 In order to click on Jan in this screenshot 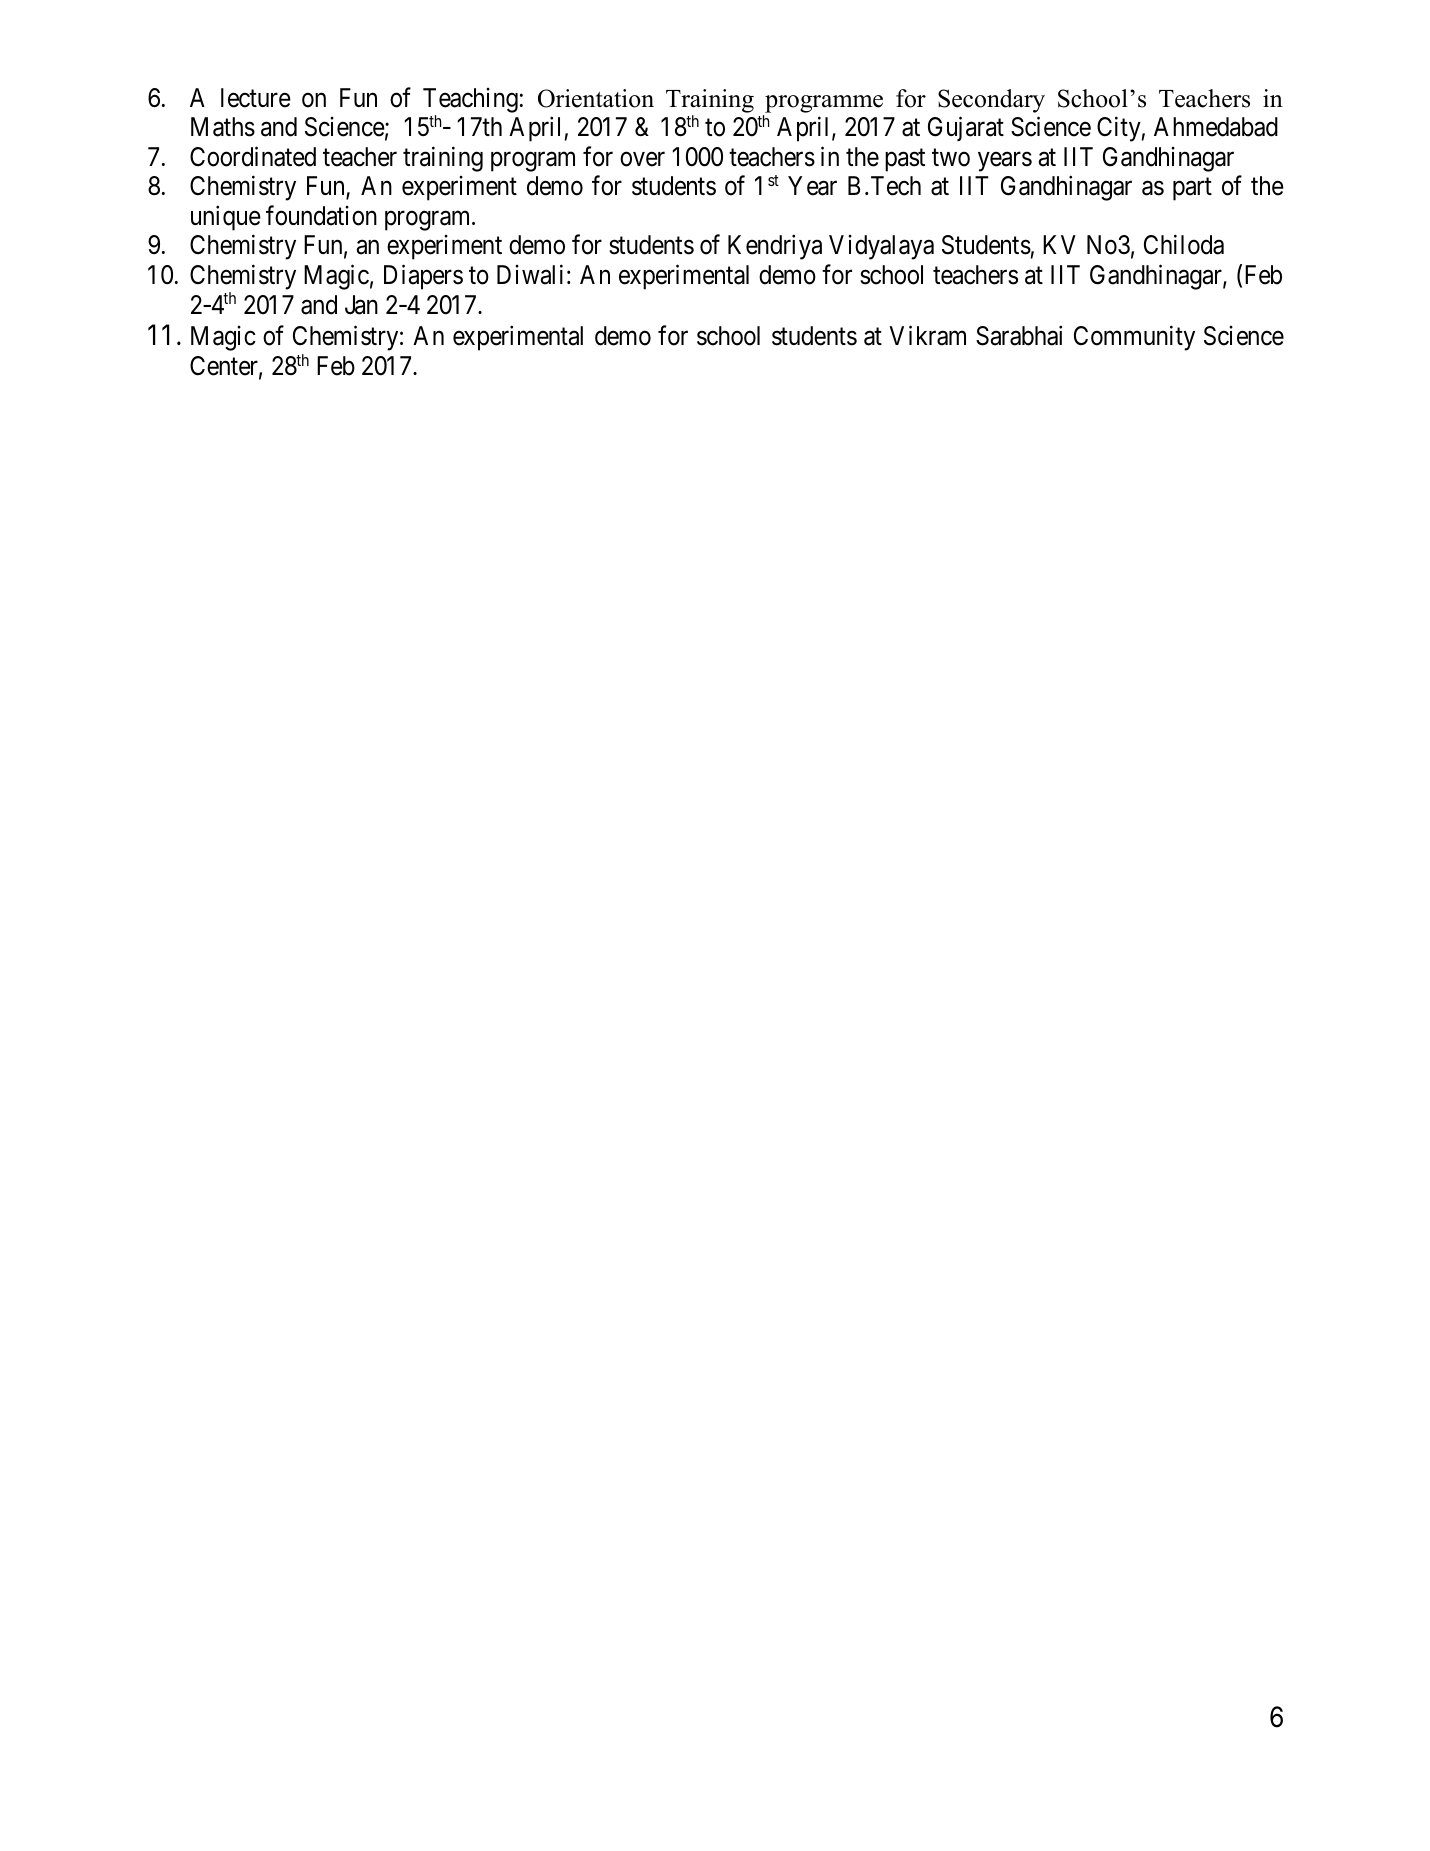, I will do `click(361, 305)`.
